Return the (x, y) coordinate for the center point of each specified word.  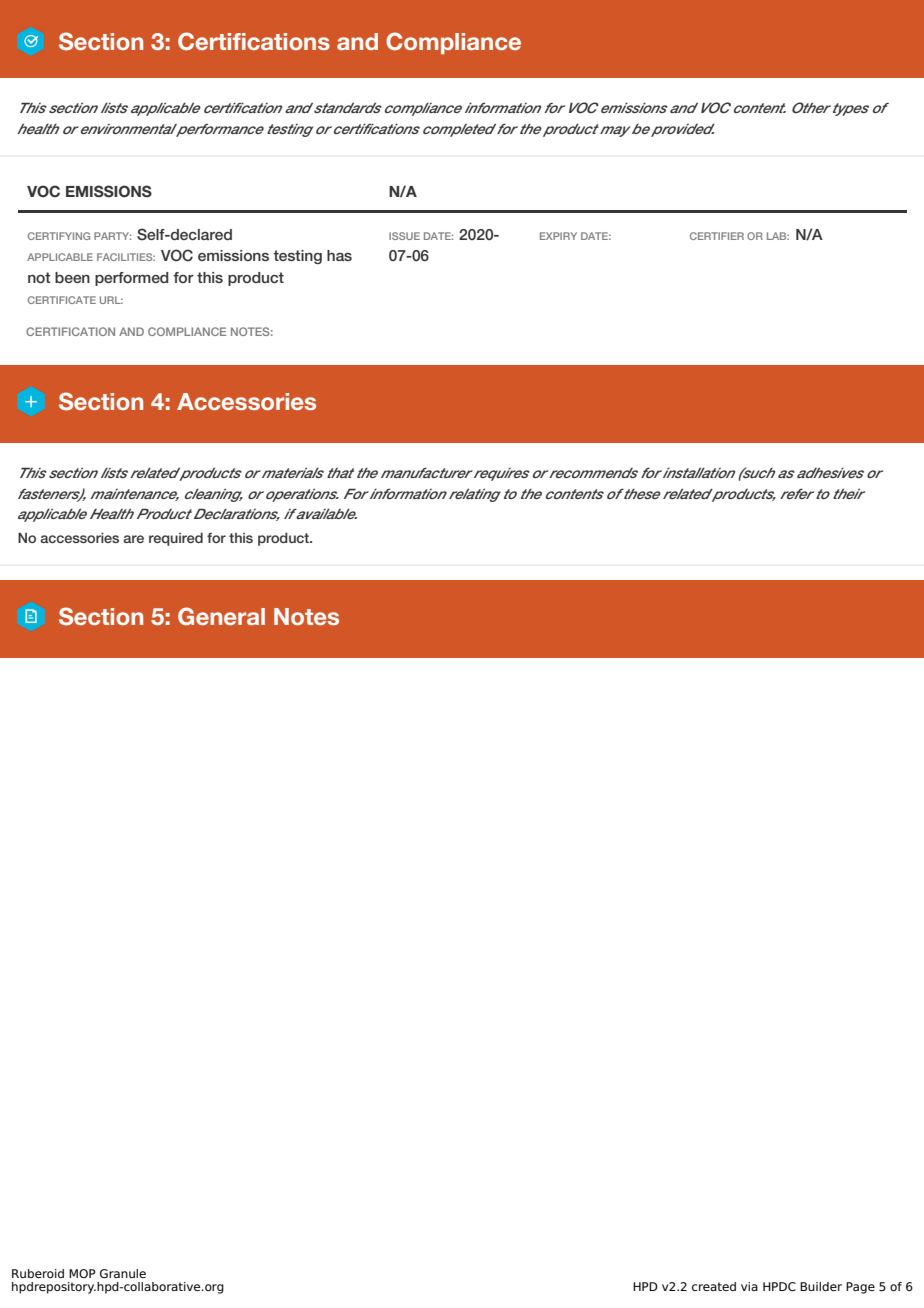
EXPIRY (558, 236)
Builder (821, 1286)
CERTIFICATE (62, 300)
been (72, 277)
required (176, 539)
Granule (123, 1273)
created (714, 1286)
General (221, 616)
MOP (82, 1273)
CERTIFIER (717, 236)
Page (860, 1288)
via (749, 1286)
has (339, 255)
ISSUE (404, 236)
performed (132, 279)
